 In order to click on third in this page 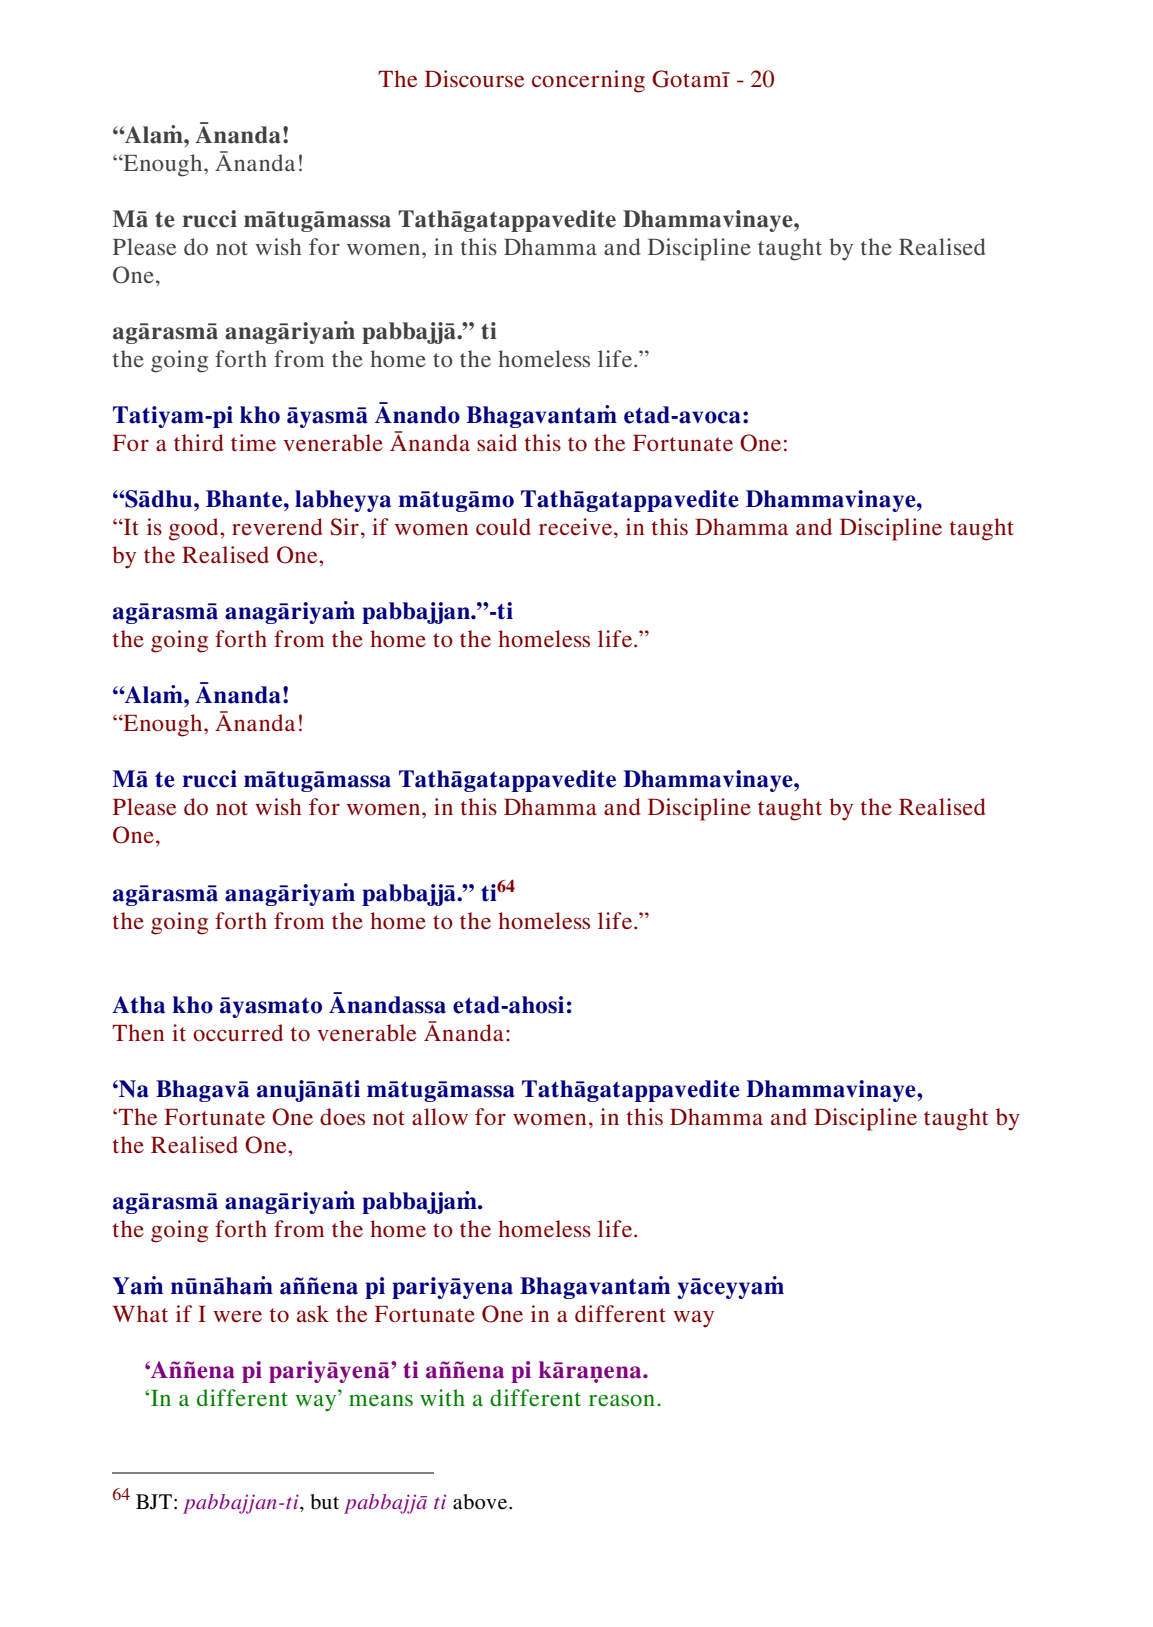, I will do `click(199, 442)`.
